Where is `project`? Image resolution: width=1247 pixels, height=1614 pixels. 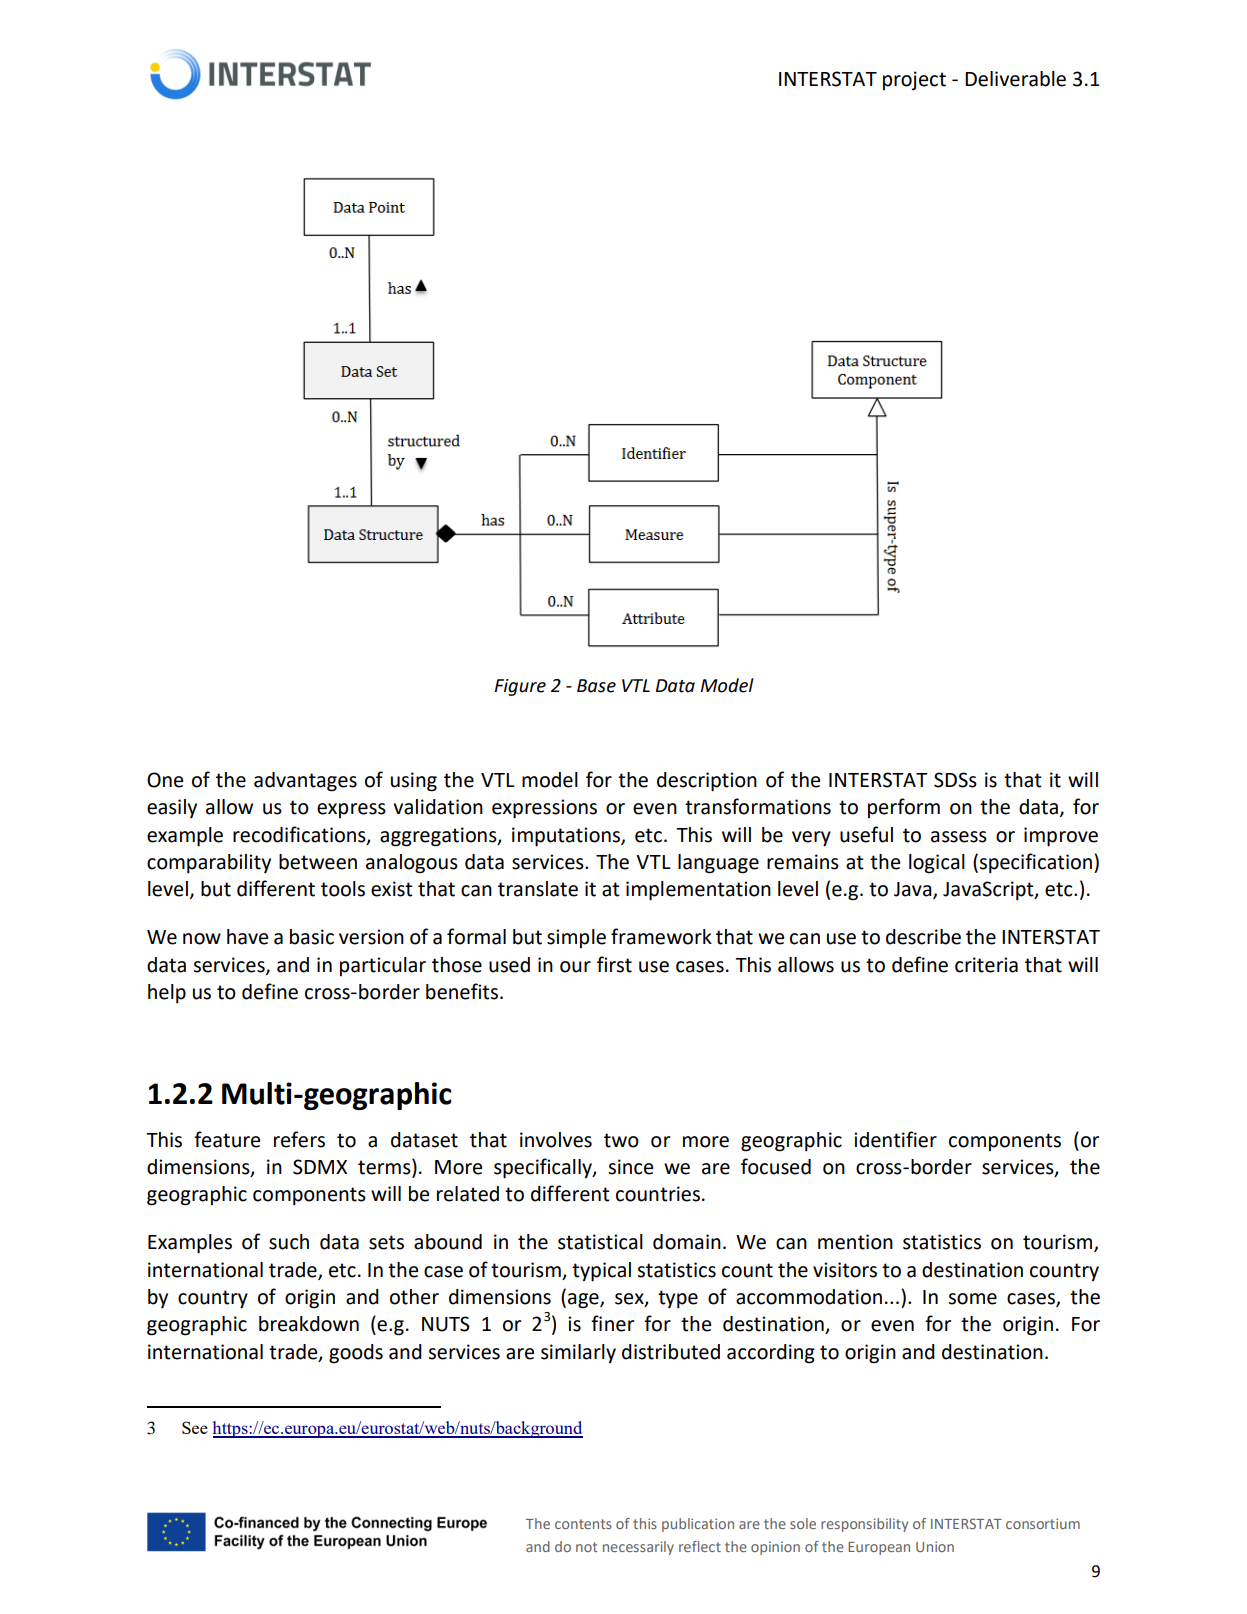
project is located at coordinates (914, 80).
